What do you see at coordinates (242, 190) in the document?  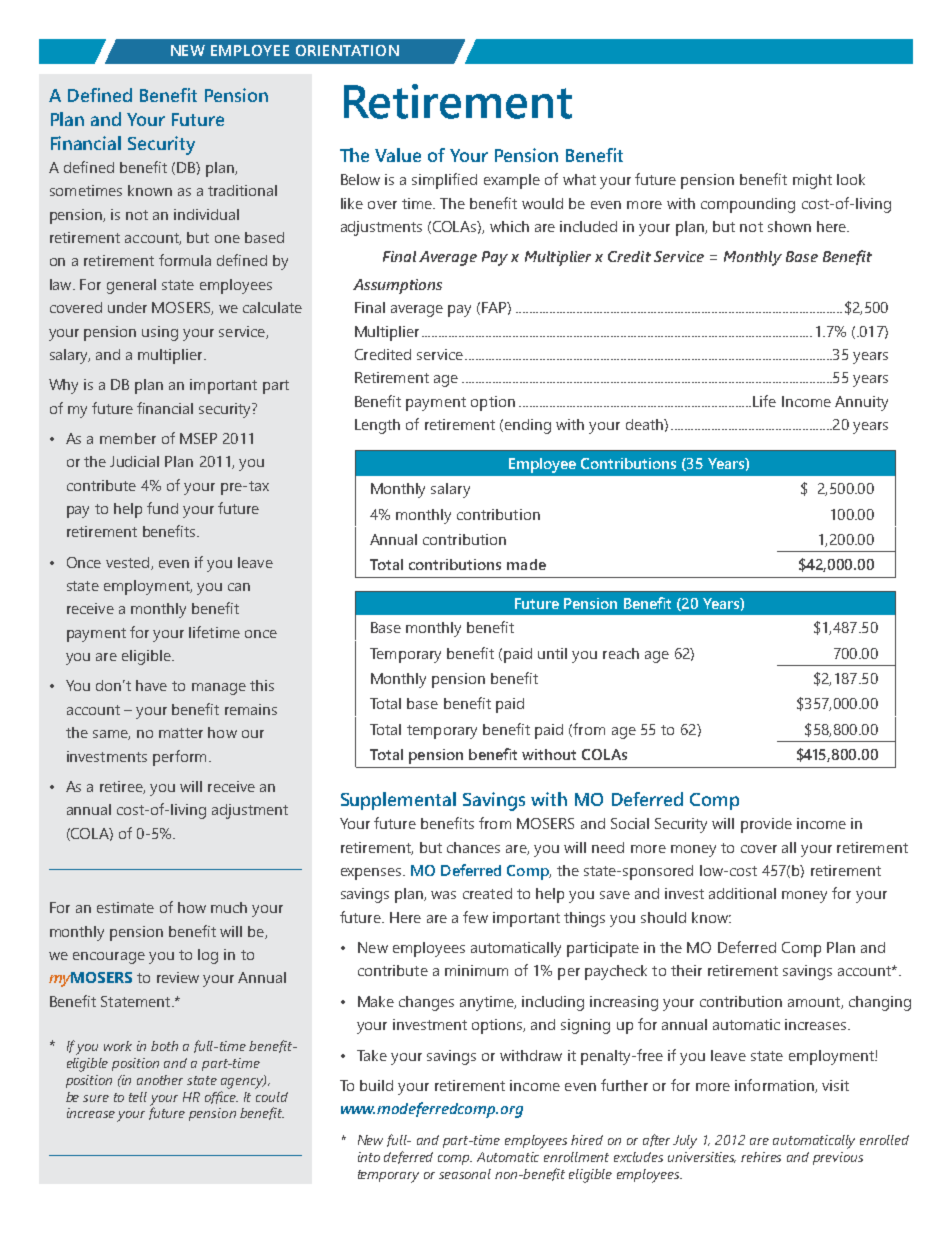 I see `traditional` at bounding box center [242, 190].
